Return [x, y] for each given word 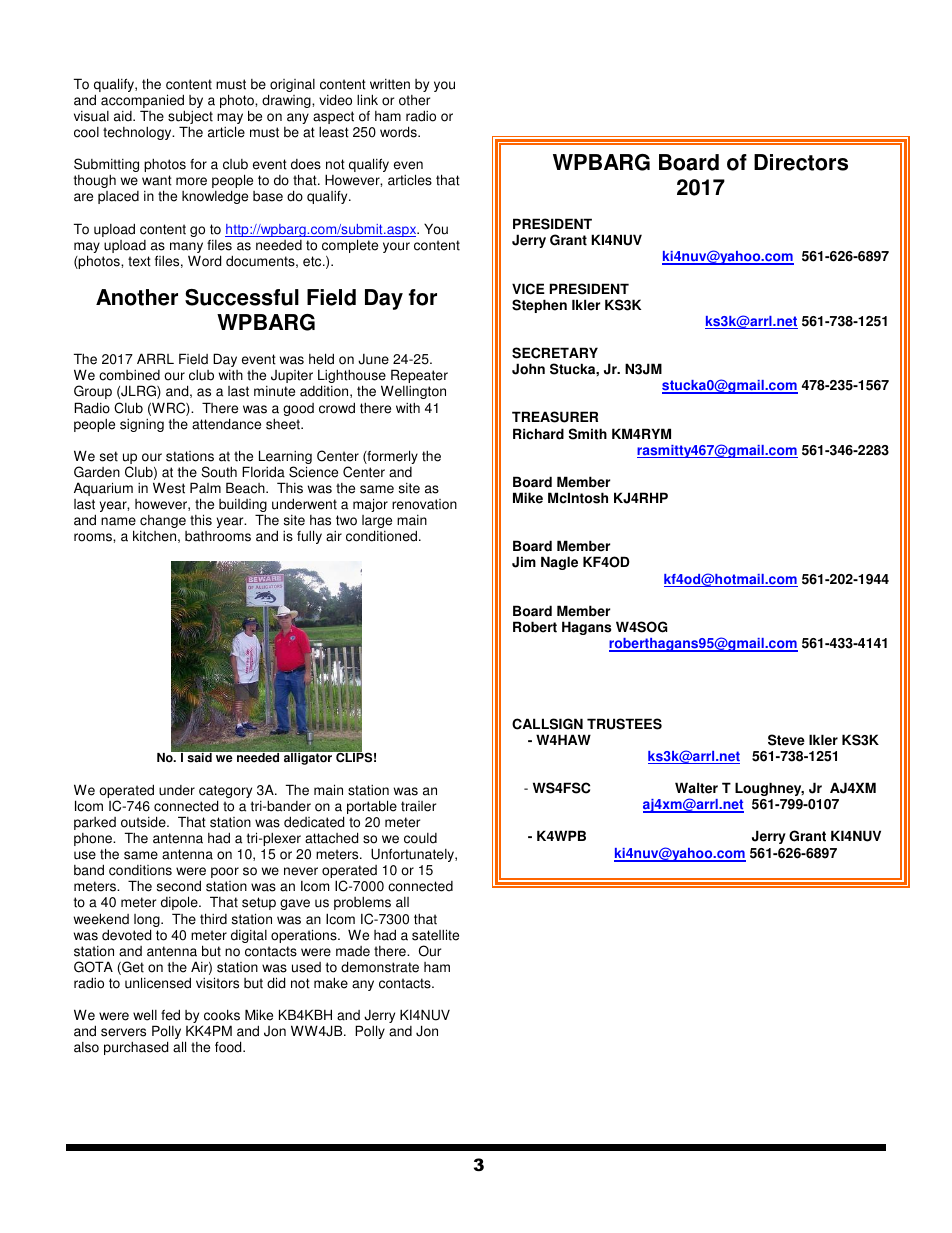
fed [170, 1015]
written [390, 84]
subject [190, 118]
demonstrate [380, 967]
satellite [435, 935]
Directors [801, 162]
